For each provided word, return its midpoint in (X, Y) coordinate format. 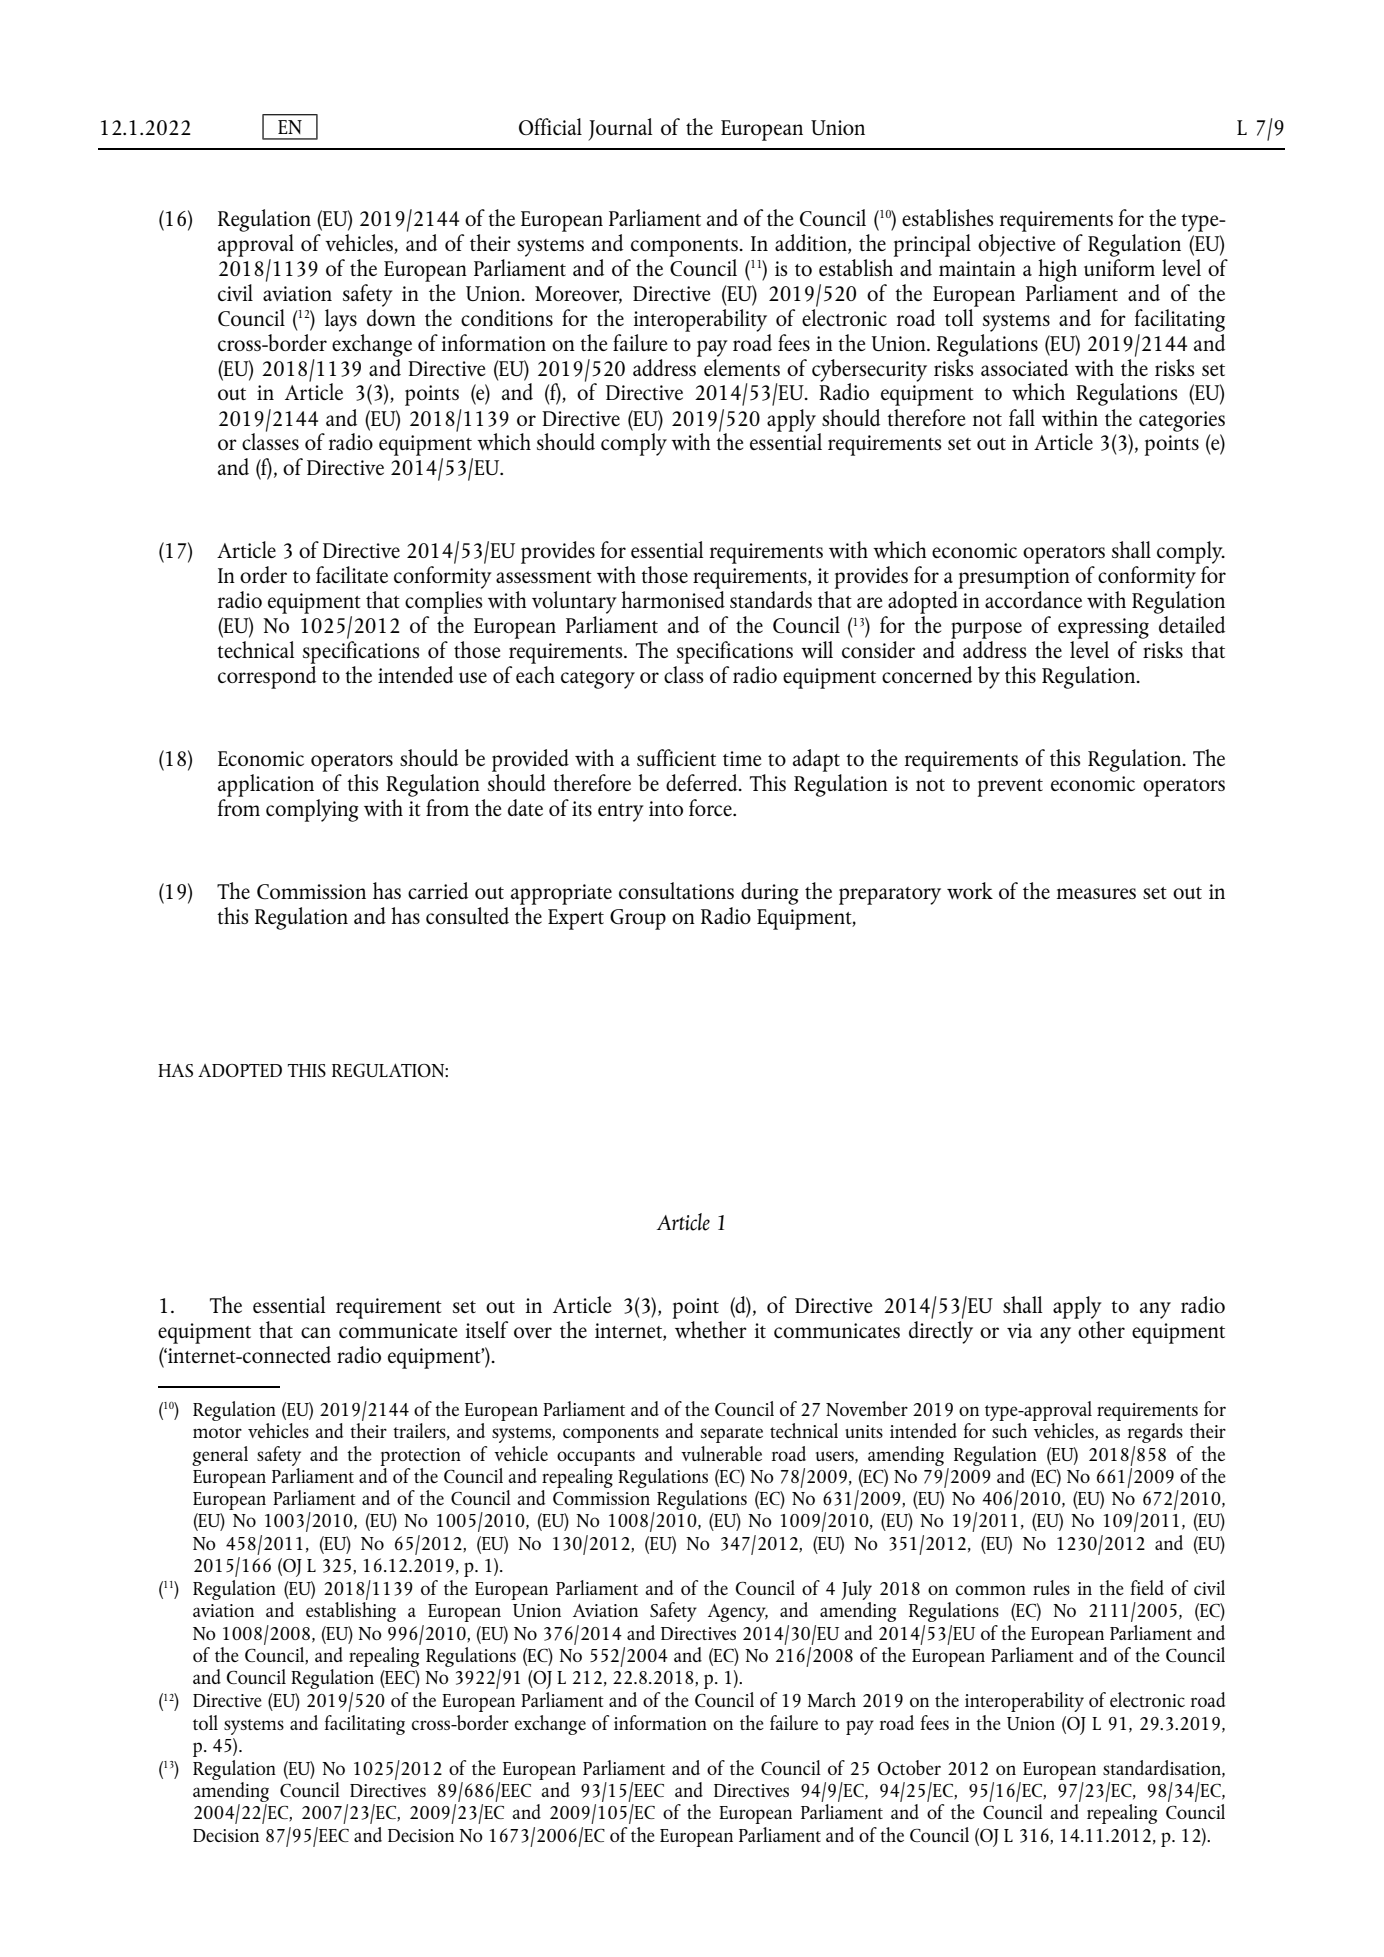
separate (732, 1435)
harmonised (673, 599)
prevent (1010, 788)
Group (638, 919)
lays (341, 320)
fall (1022, 417)
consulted (467, 915)
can (316, 1332)
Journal (620, 129)
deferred (703, 782)
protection (420, 1457)
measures (1096, 893)
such (1008, 1429)
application (266, 785)
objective (1016, 244)
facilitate (352, 574)
